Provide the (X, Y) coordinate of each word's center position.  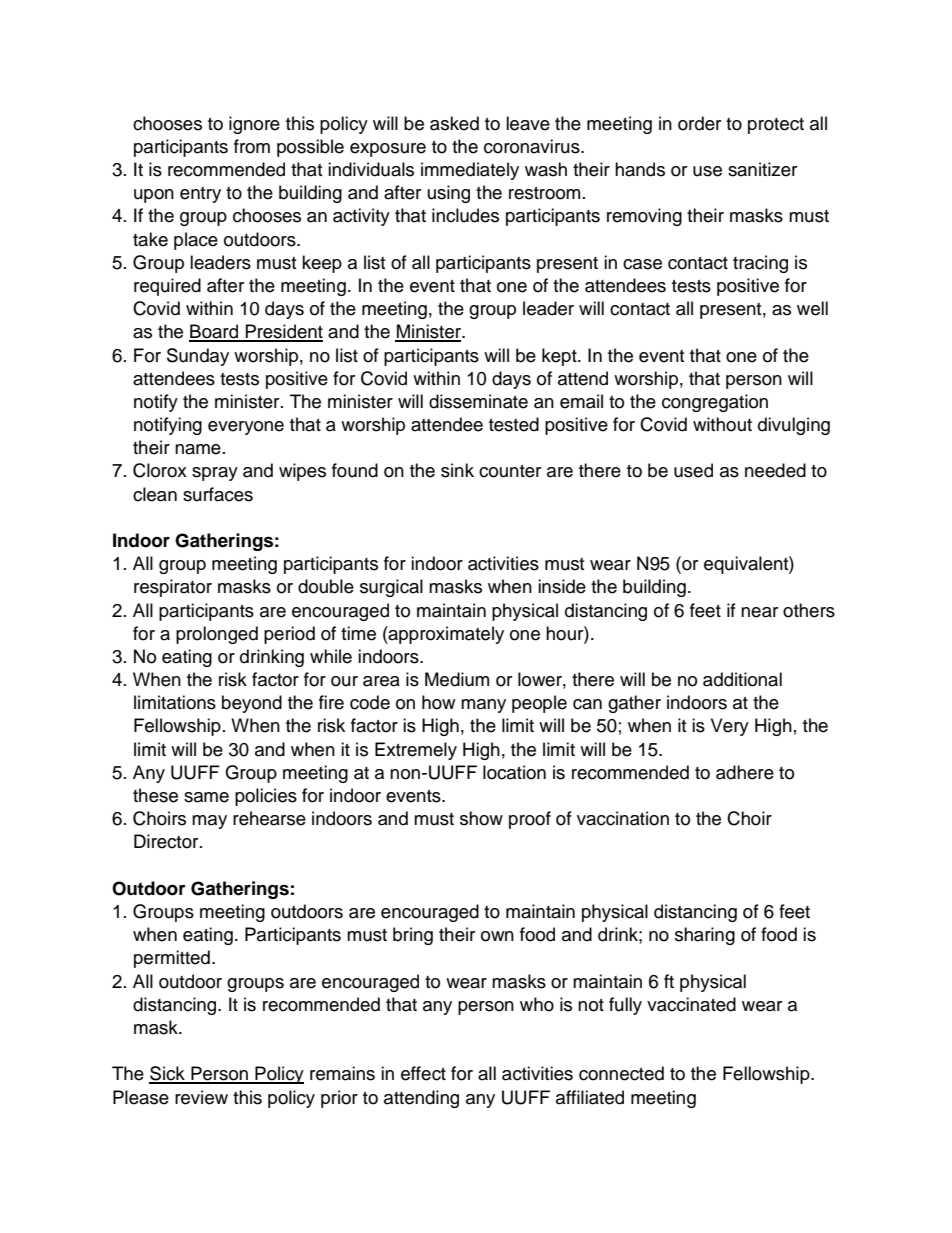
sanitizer (762, 169)
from (252, 146)
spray (215, 474)
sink (457, 470)
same (206, 797)
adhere (745, 772)
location (514, 772)
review (201, 1097)
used (693, 470)
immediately (470, 171)
